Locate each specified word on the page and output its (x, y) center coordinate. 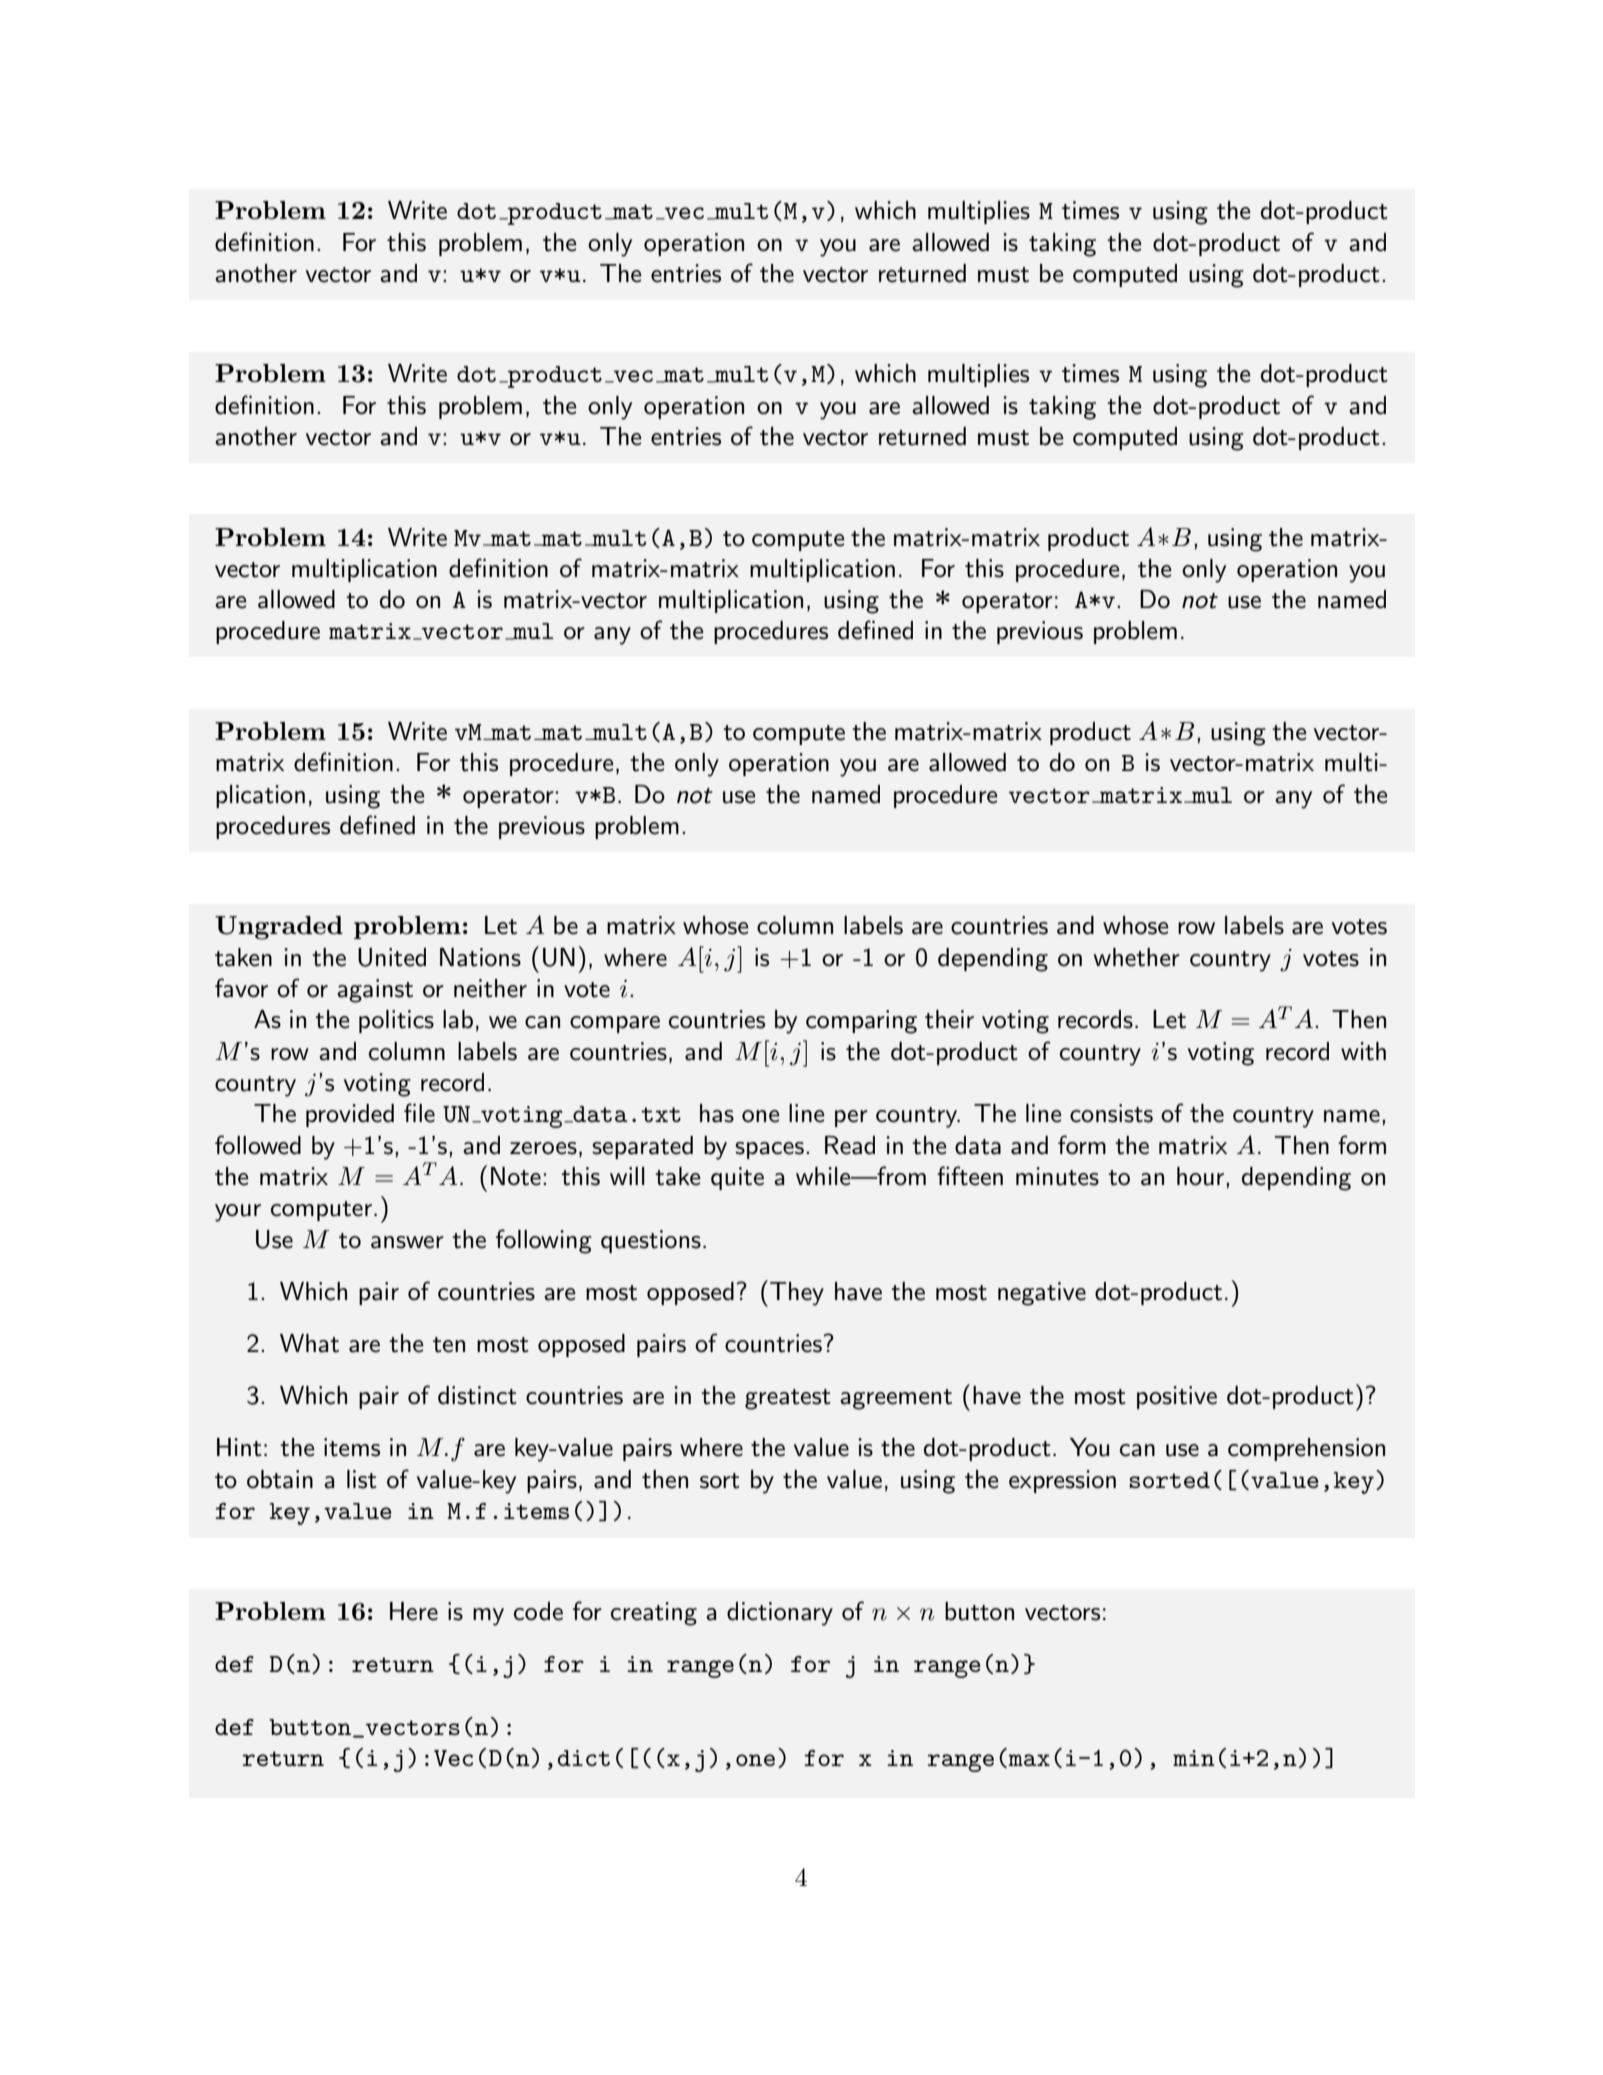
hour (1202, 1176)
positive (1177, 1397)
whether (1137, 957)
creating (654, 1614)
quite (737, 1178)
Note (516, 1176)
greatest (788, 1399)
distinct (477, 1395)
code (538, 1611)
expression (1062, 1481)
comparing (861, 1022)
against (375, 991)
